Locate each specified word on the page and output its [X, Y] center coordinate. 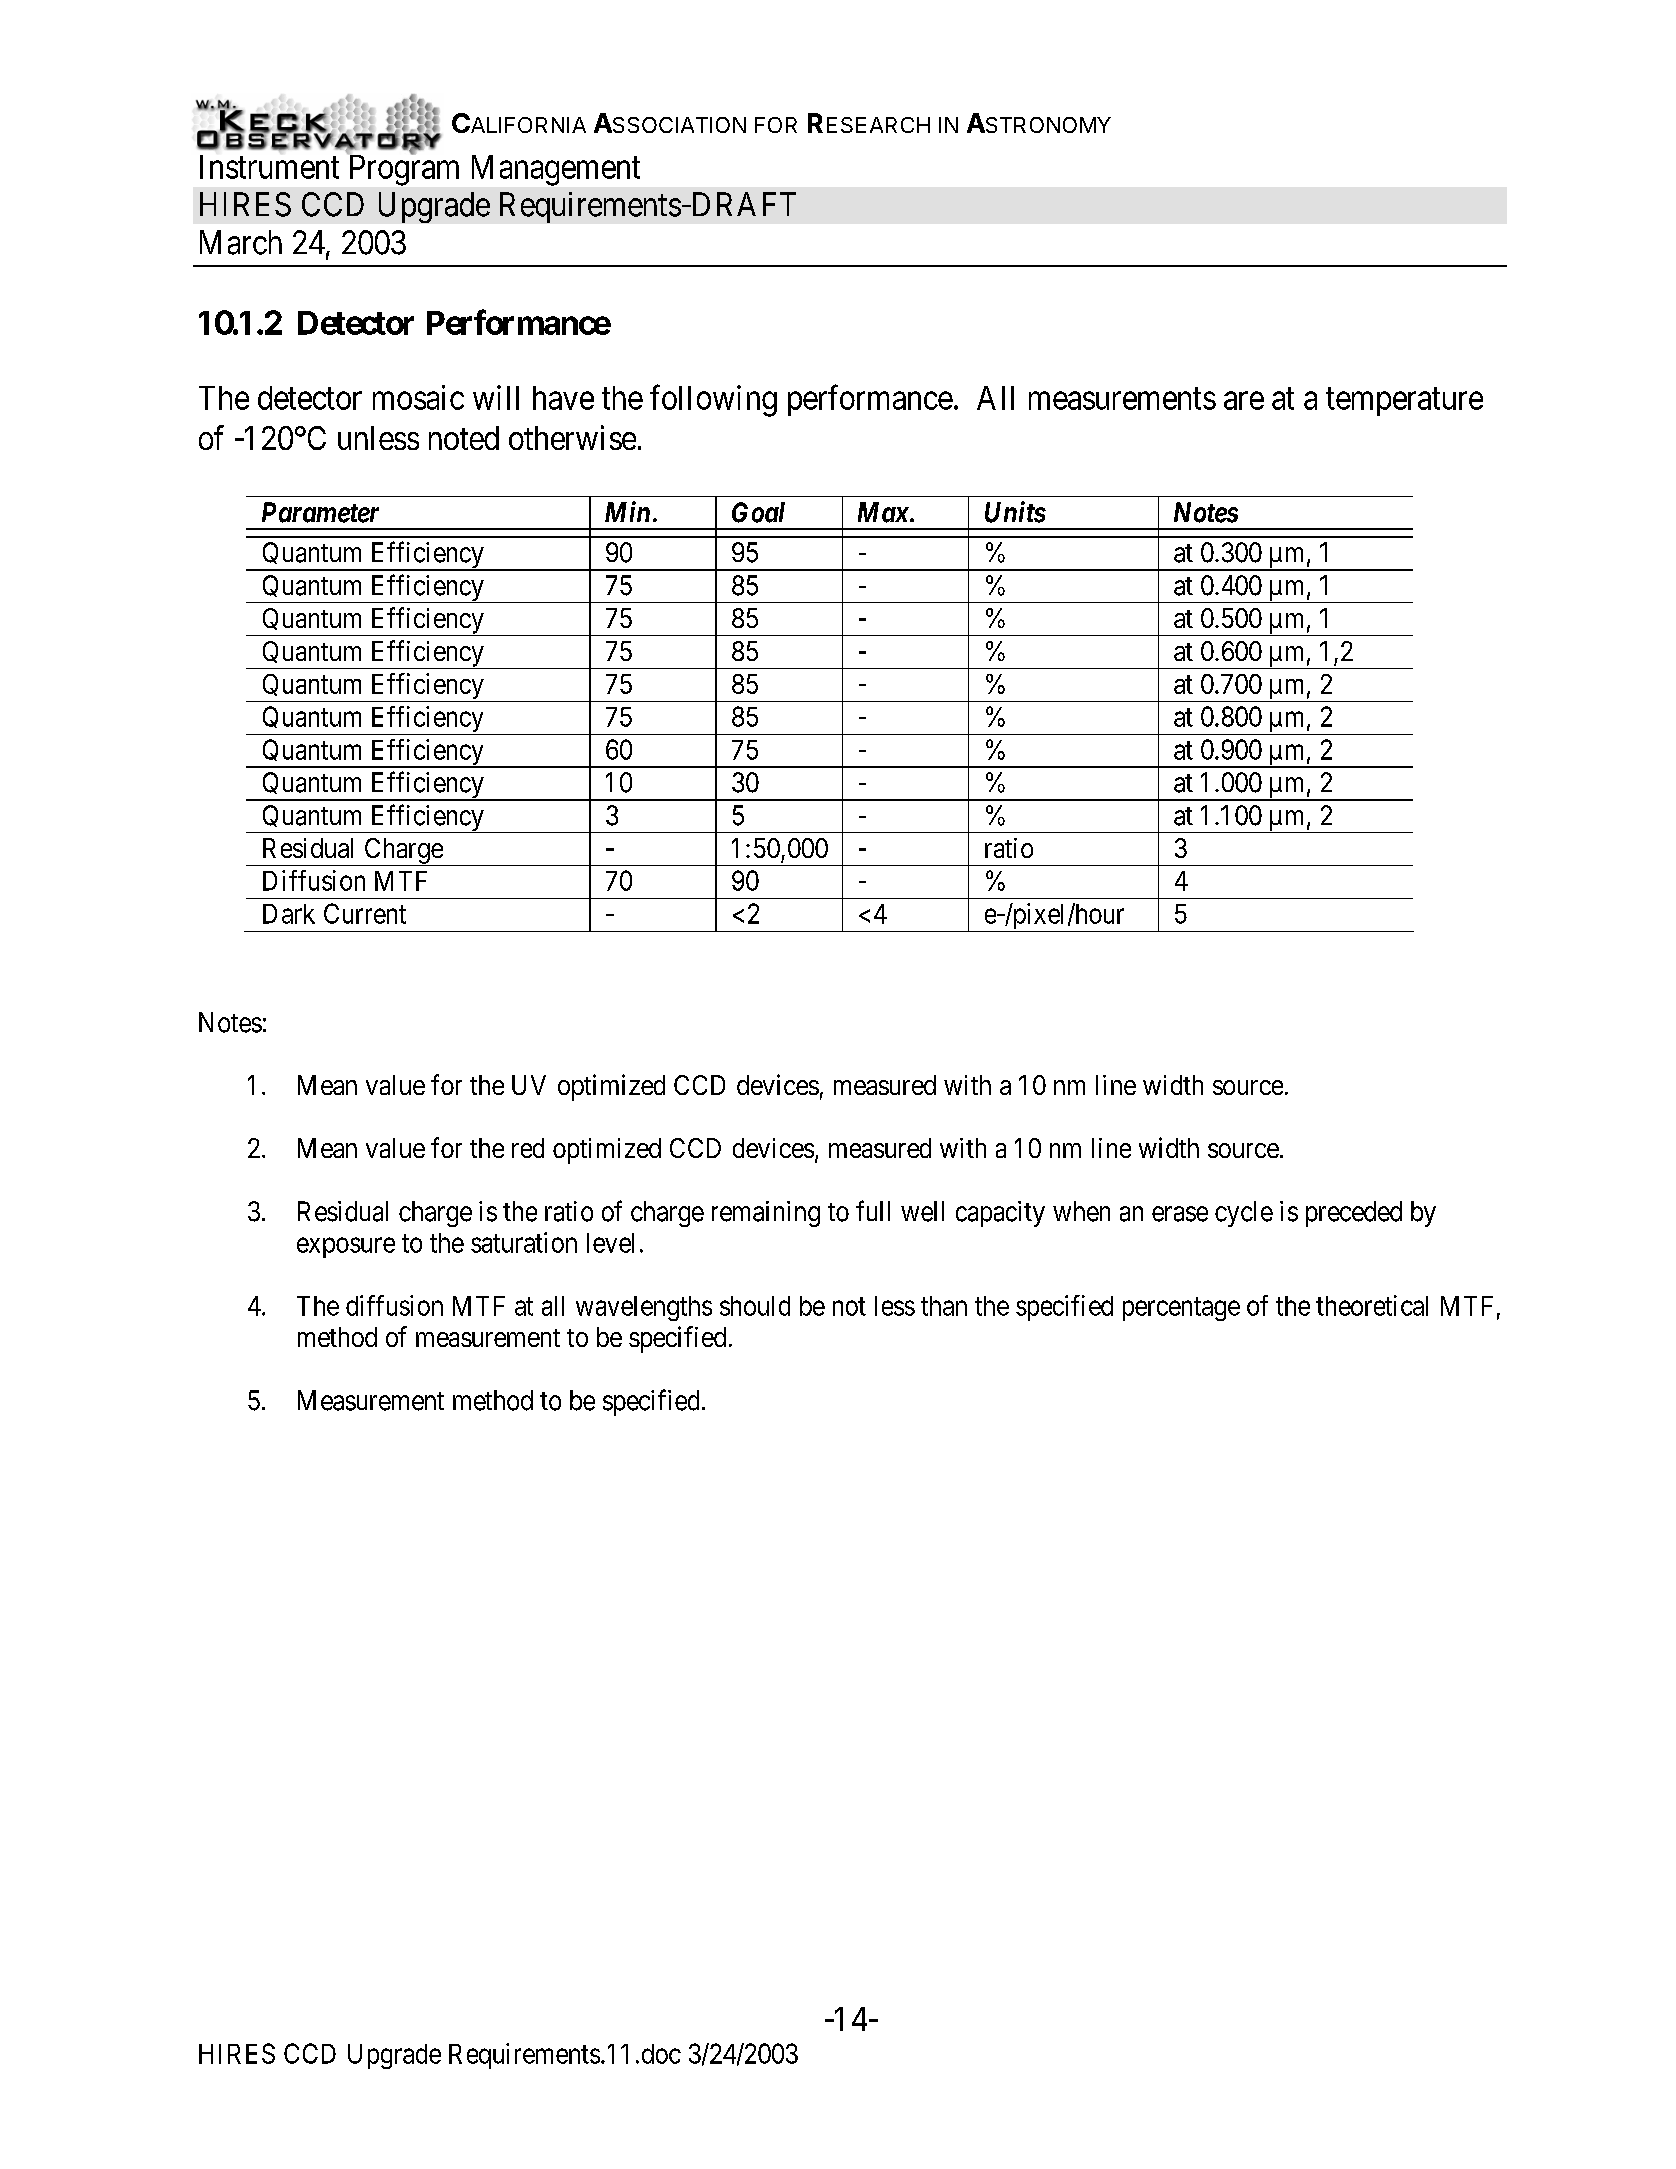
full [873, 1210]
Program [404, 170]
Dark [289, 914]
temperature [1404, 402]
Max [883, 512]
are [1244, 401]
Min [627, 511]
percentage [1181, 1309]
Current [365, 913]
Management [556, 170]
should [755, 1306]
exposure [346, 1247]
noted [464, 438]
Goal [758, 512]
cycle [1244, 1214]
